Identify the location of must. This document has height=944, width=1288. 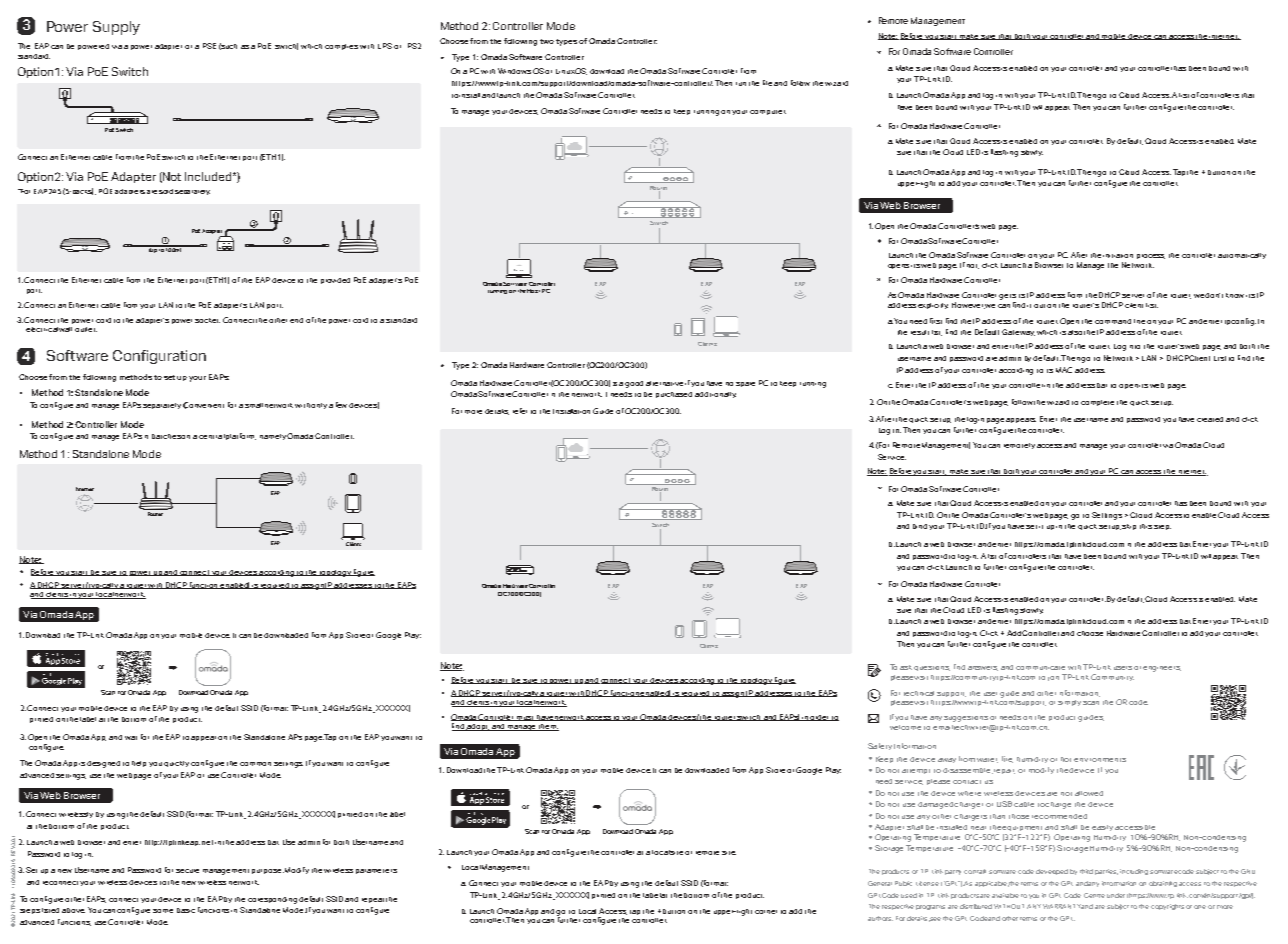
(525, 718).
